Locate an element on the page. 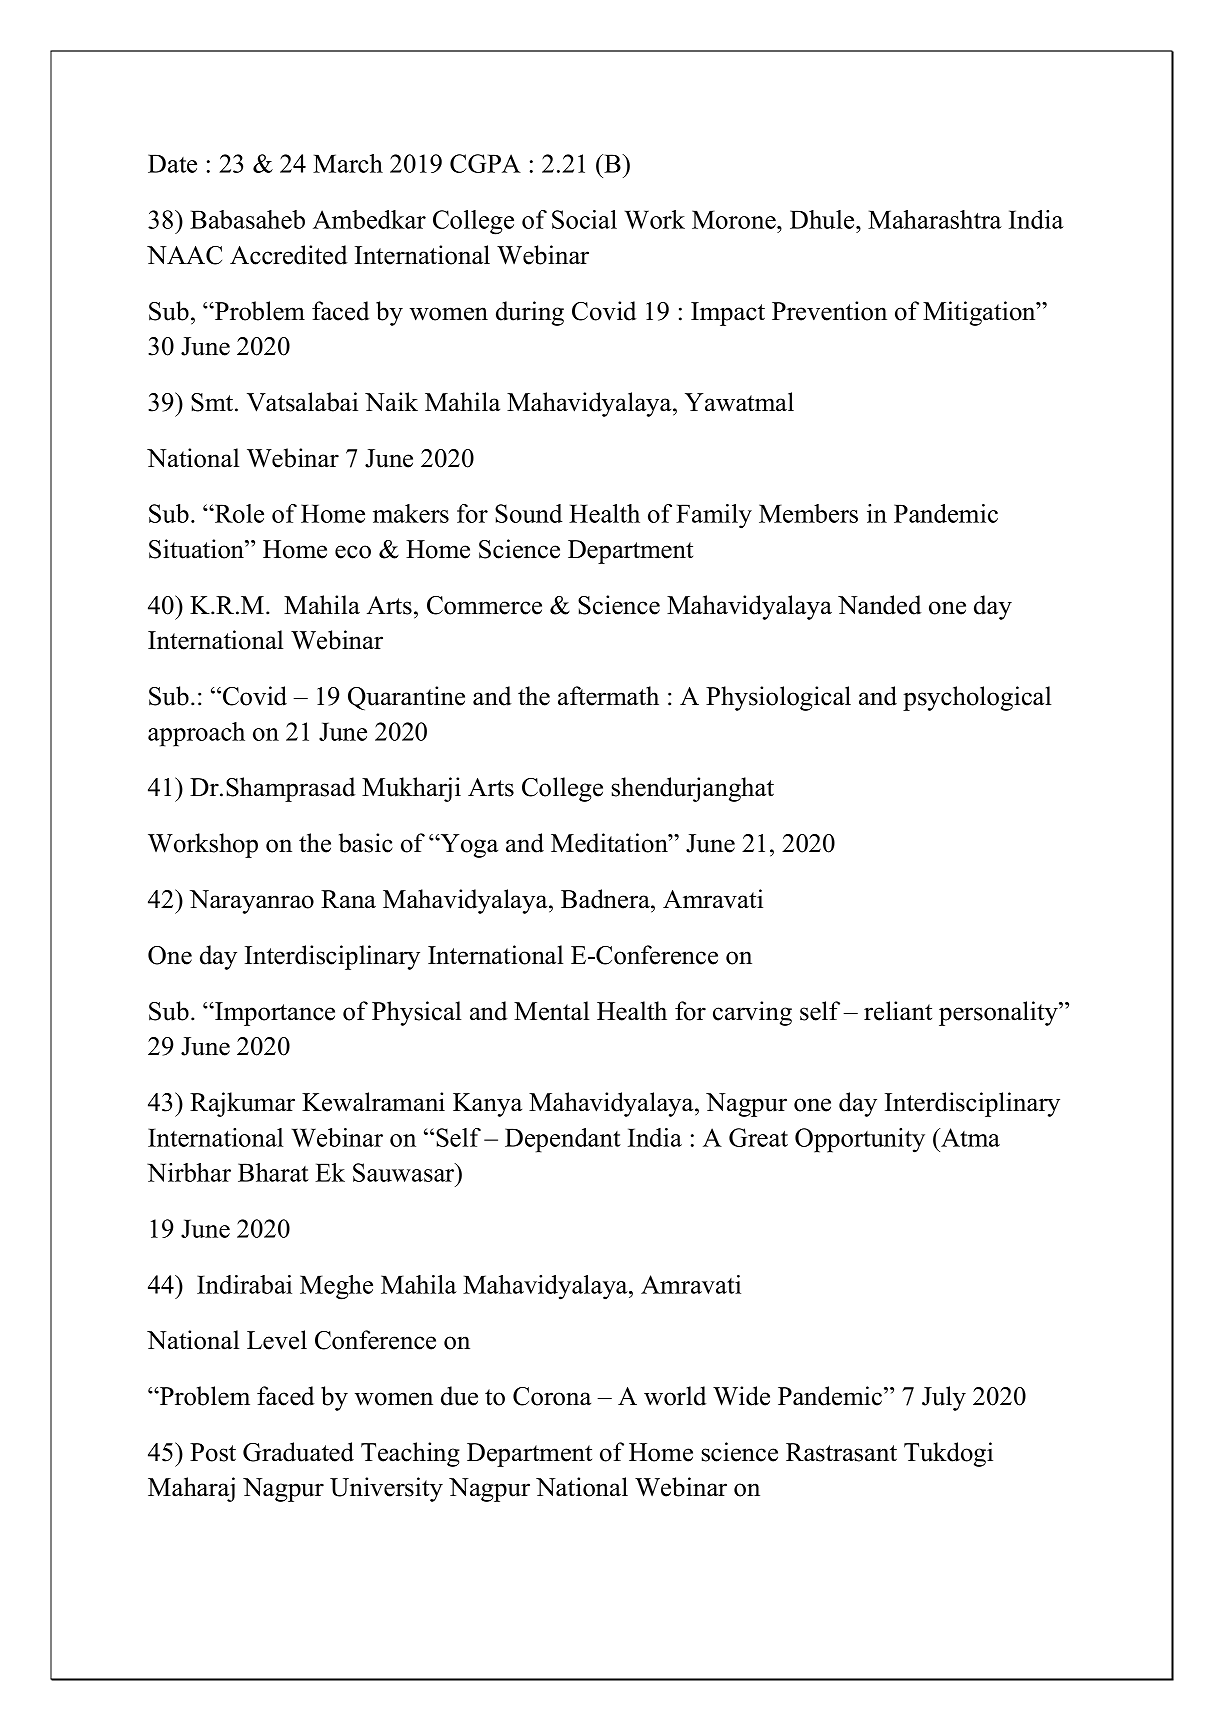  Maharashtra is located at coordinates (935, 219).
